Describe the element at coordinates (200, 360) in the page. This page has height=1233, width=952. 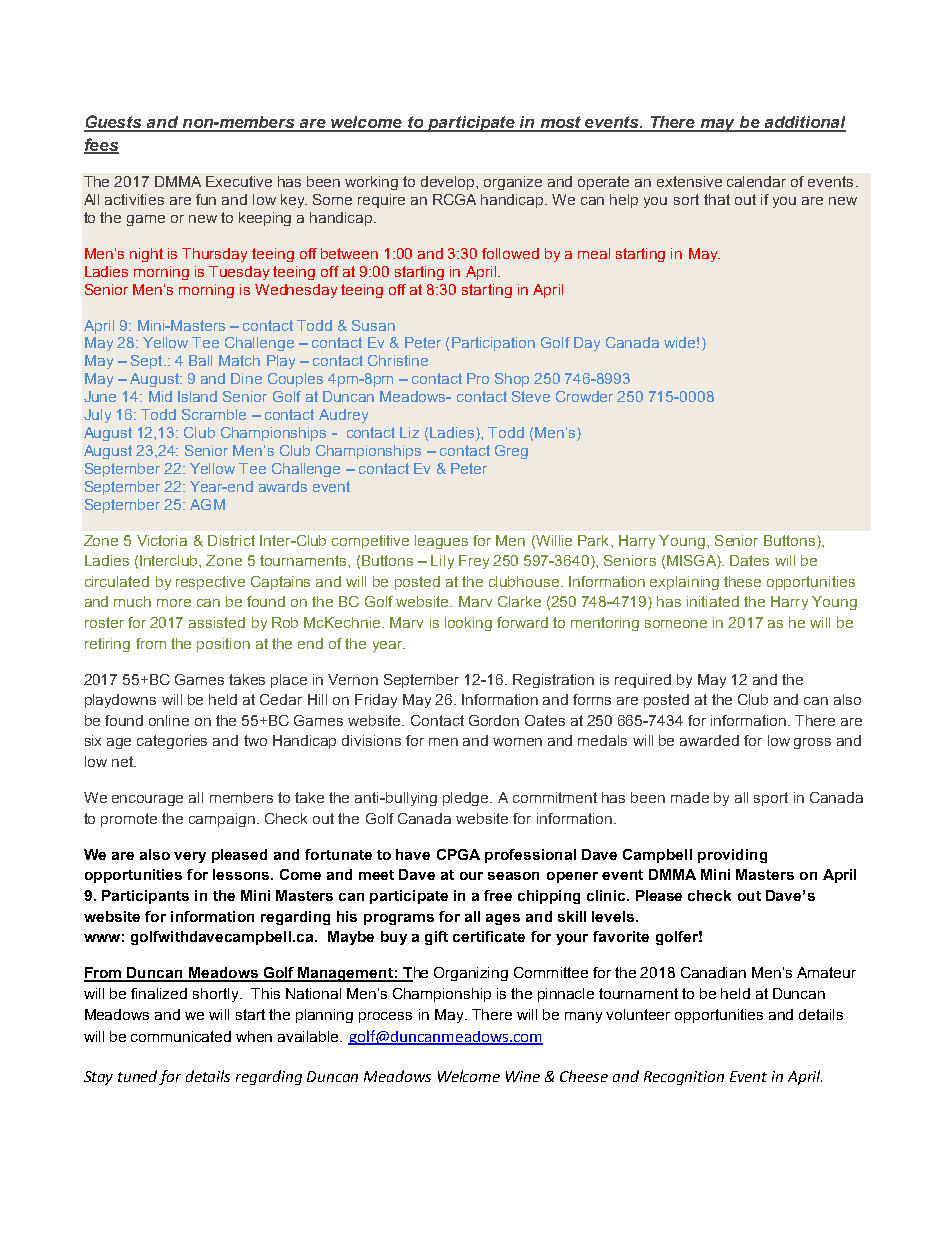
I see `Ball` at that location.
